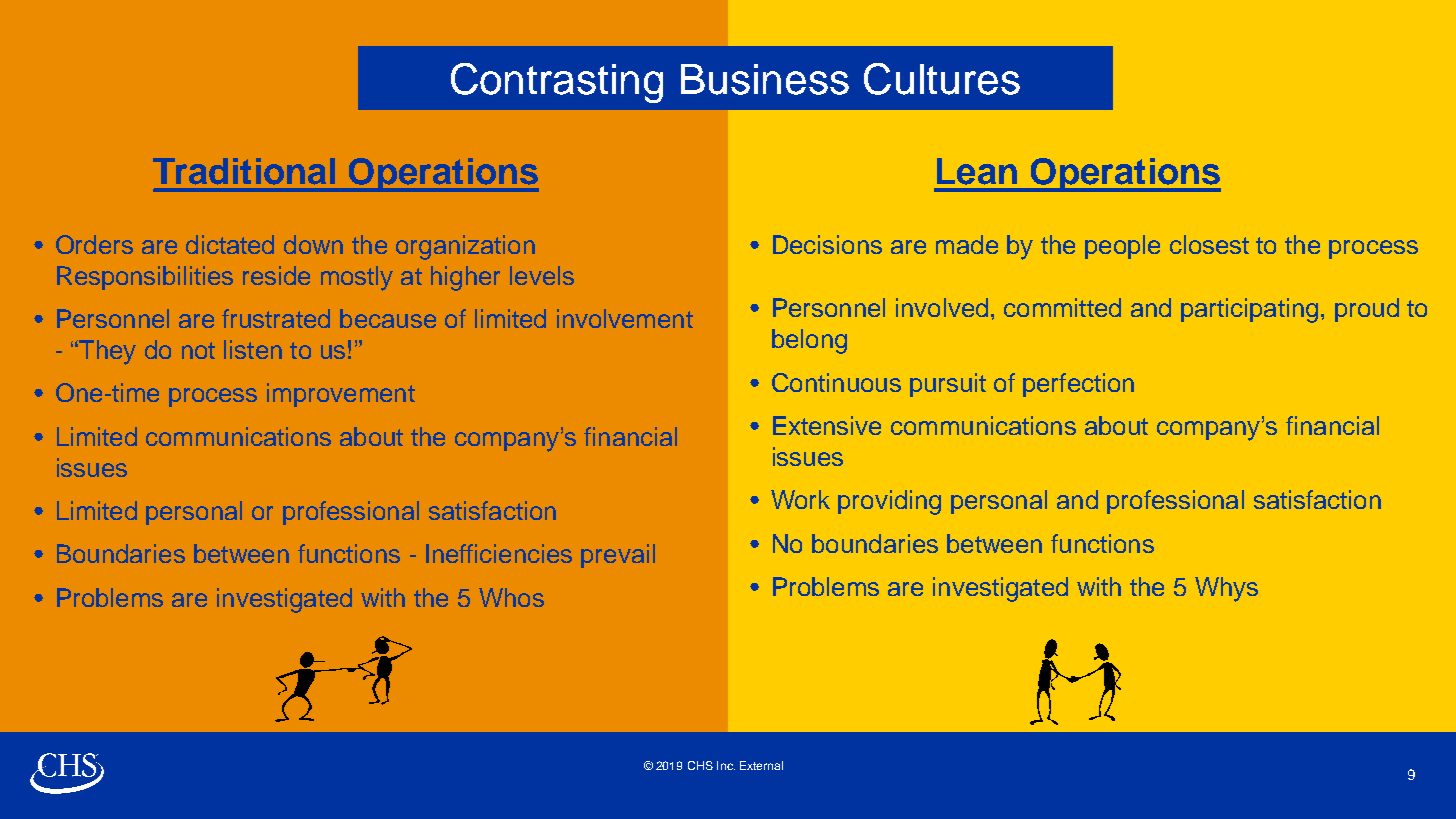 This image has height=819, width=1456. Describe the element at coordinates (276, 318) in the image. I see `frustrated` at that location.
